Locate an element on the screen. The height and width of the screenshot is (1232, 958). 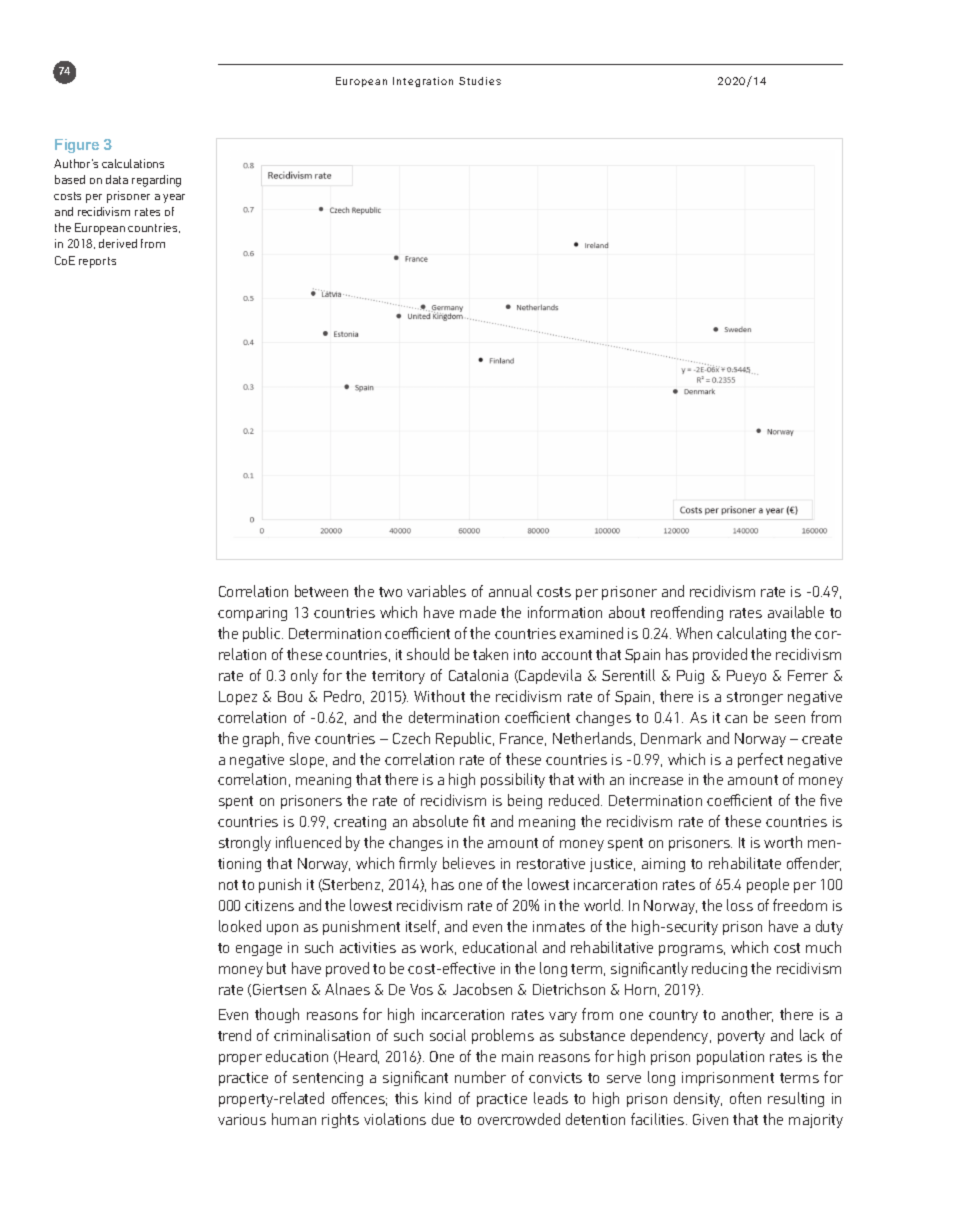
variables is located at coordinates (436, 591).
